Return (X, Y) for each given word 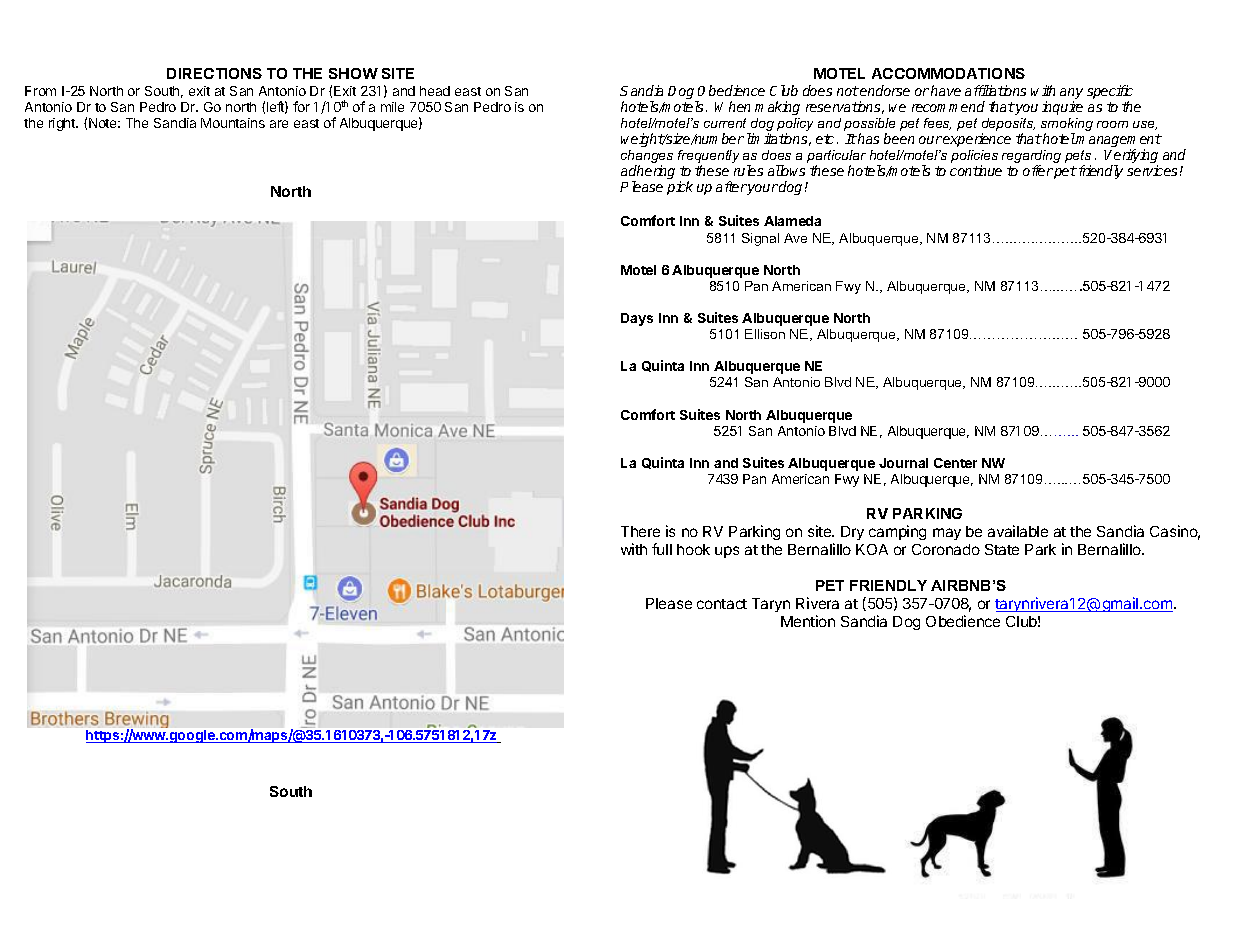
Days (637, 319)
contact (722, 604)
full (662, 549)
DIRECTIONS (214, 73)
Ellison (765, 334)
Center (955, 463)
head (435, 91)
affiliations (995, 90)
